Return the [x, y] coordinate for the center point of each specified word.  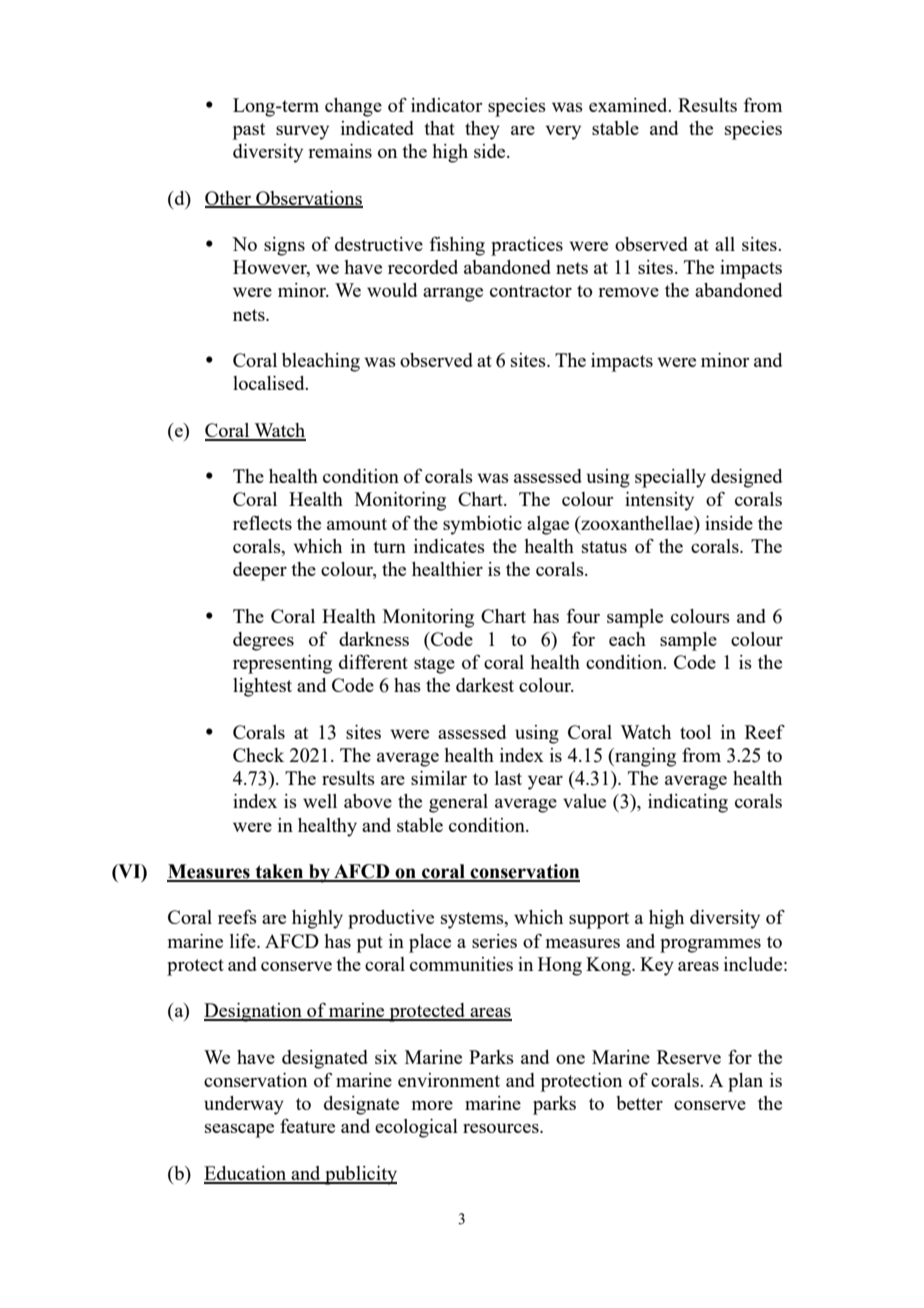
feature [307, 1126]
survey [302, 132]
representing [282, 664]
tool [695, 732]
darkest [485, 685]
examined [629, 105]
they [482, 130]
